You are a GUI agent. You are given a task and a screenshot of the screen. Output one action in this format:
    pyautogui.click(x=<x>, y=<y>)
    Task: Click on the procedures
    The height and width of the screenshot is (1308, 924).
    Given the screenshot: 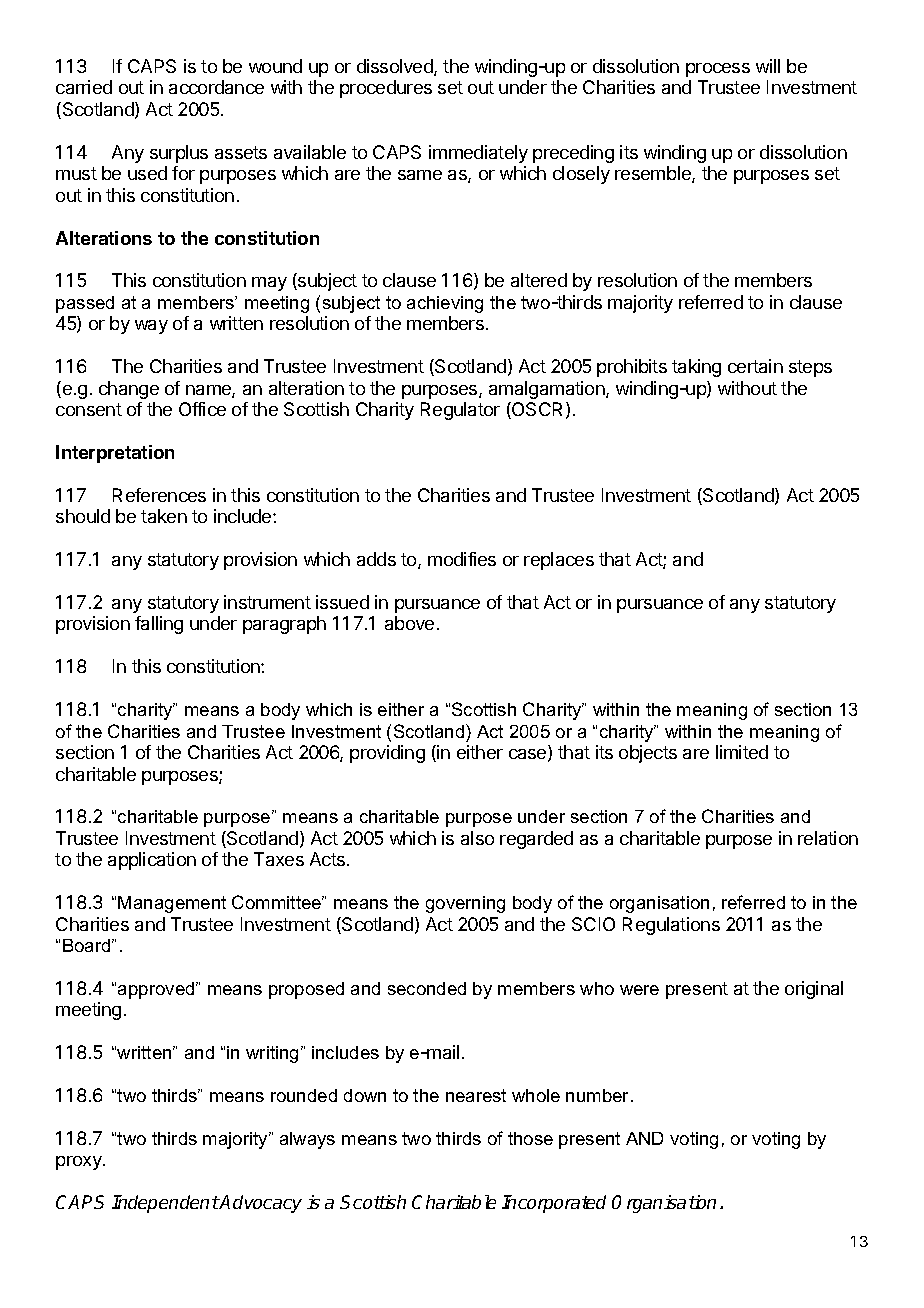 What is the action you would take?
    pyautogui.click(x=386, y=89)
